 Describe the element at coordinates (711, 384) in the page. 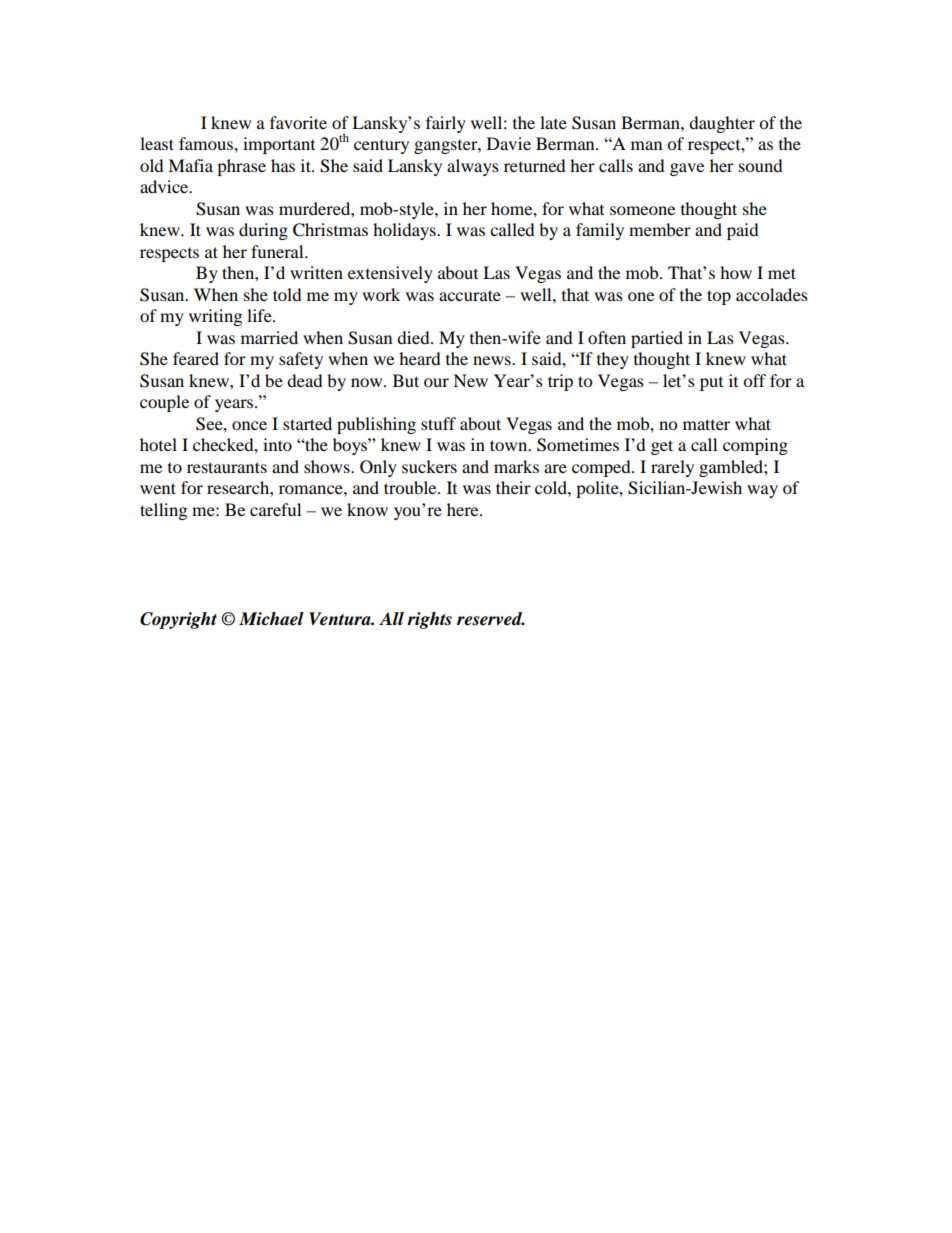

I see `put` at that location.
